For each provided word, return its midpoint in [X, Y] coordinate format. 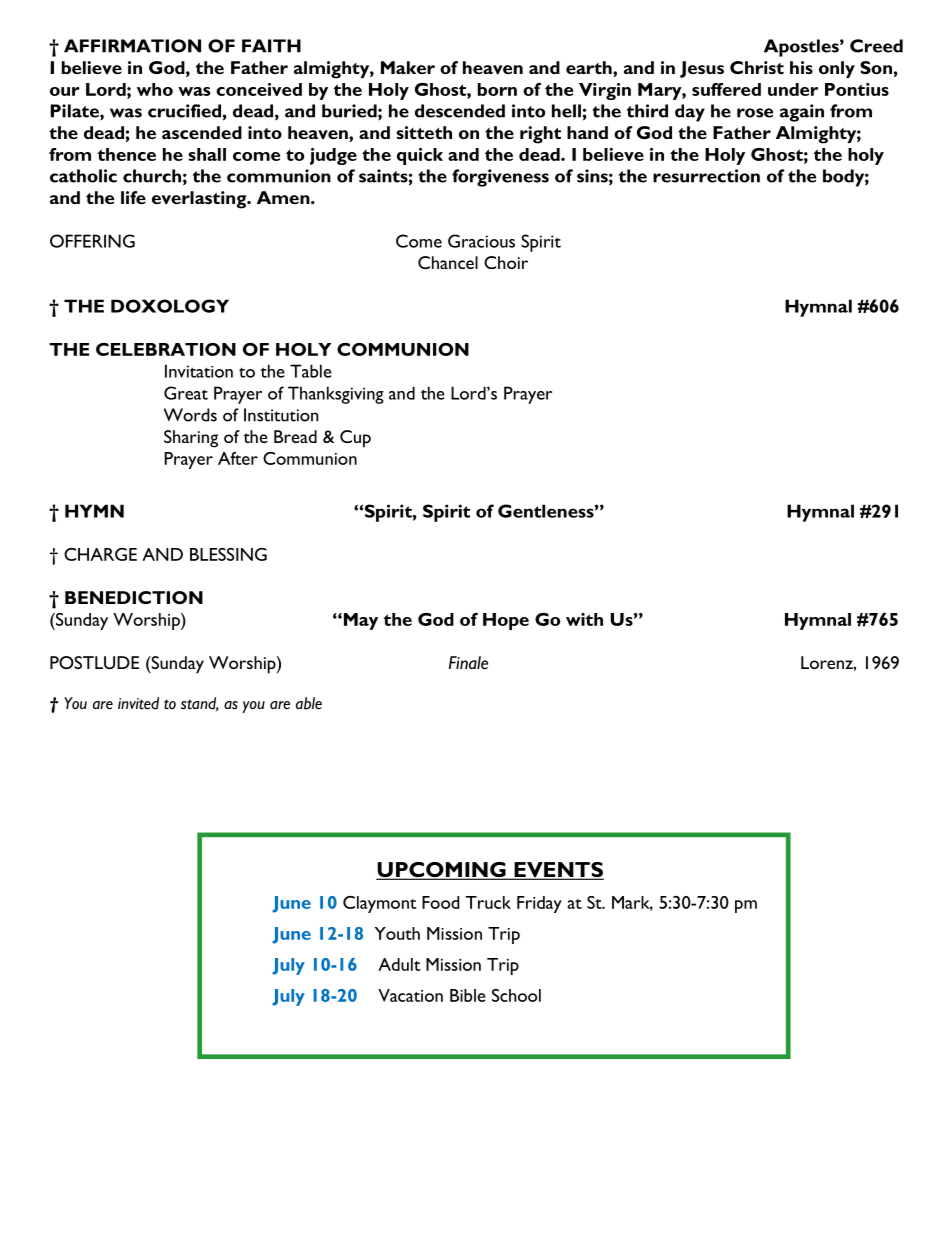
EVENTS [558, 871]
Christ [757, 67]
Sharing [191, 439]
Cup [355, 439]
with [584, 619]
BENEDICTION [134, 597]
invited [138, 703]
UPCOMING [442, 871]
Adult [399, 964]
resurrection [706, 176]
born [497, 89]
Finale [468, 663]
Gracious [481, 241]
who [155, 89]
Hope [506, 621]
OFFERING [92, 241]
